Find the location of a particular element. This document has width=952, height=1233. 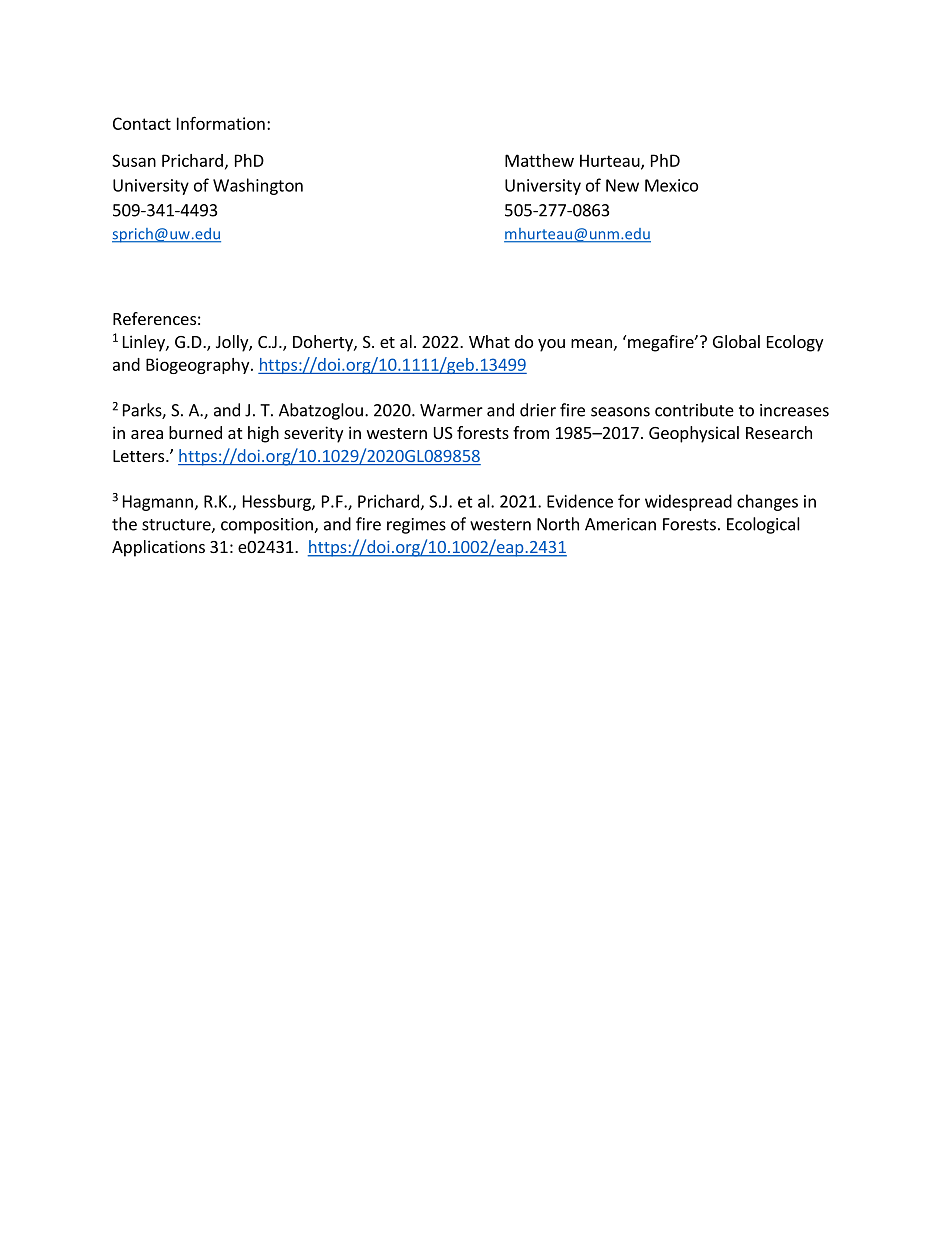

burned is located at coordinates (195, 432).
